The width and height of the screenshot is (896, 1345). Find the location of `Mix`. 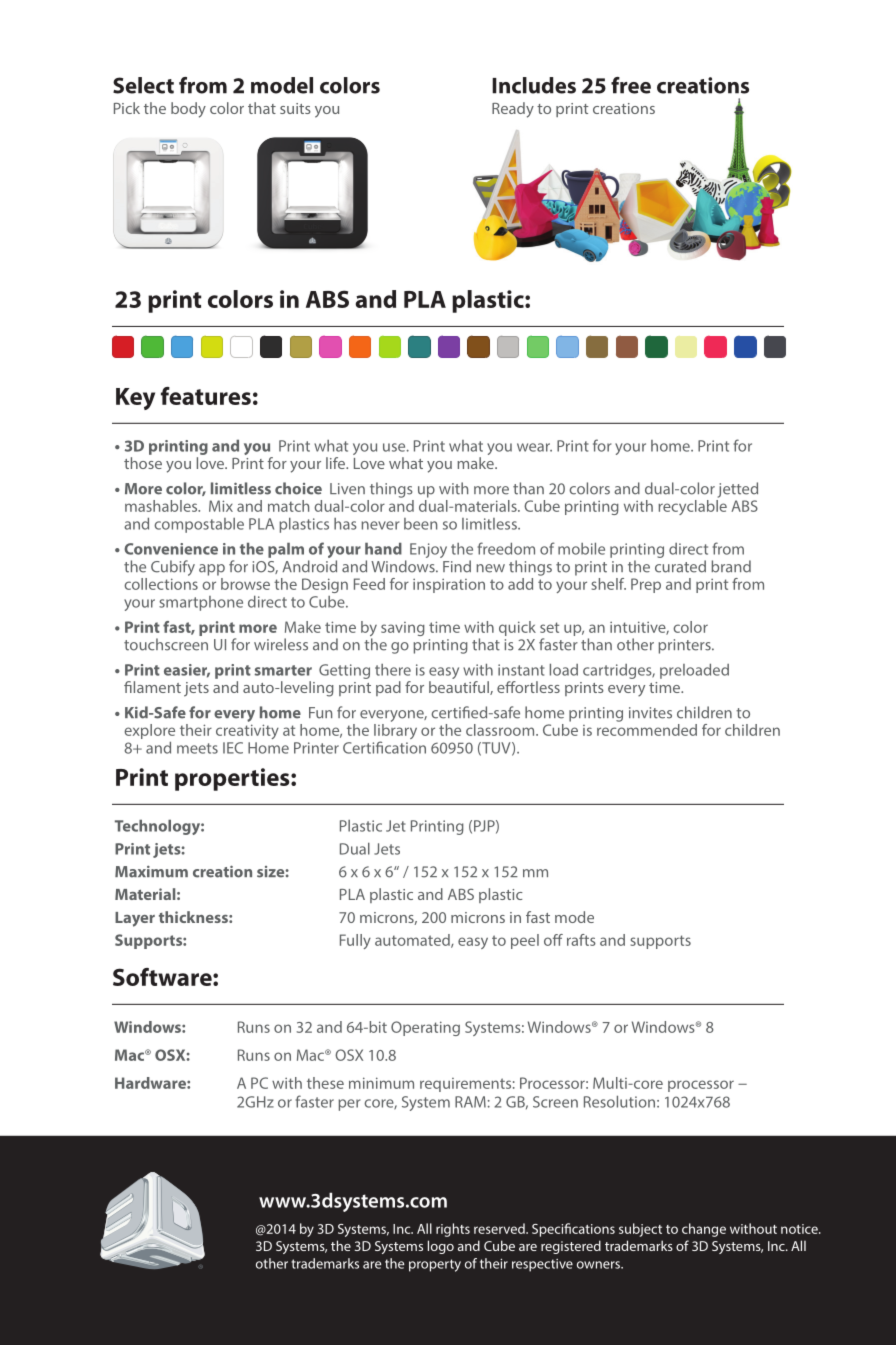

Mix is located at coordinates (221, 506).
